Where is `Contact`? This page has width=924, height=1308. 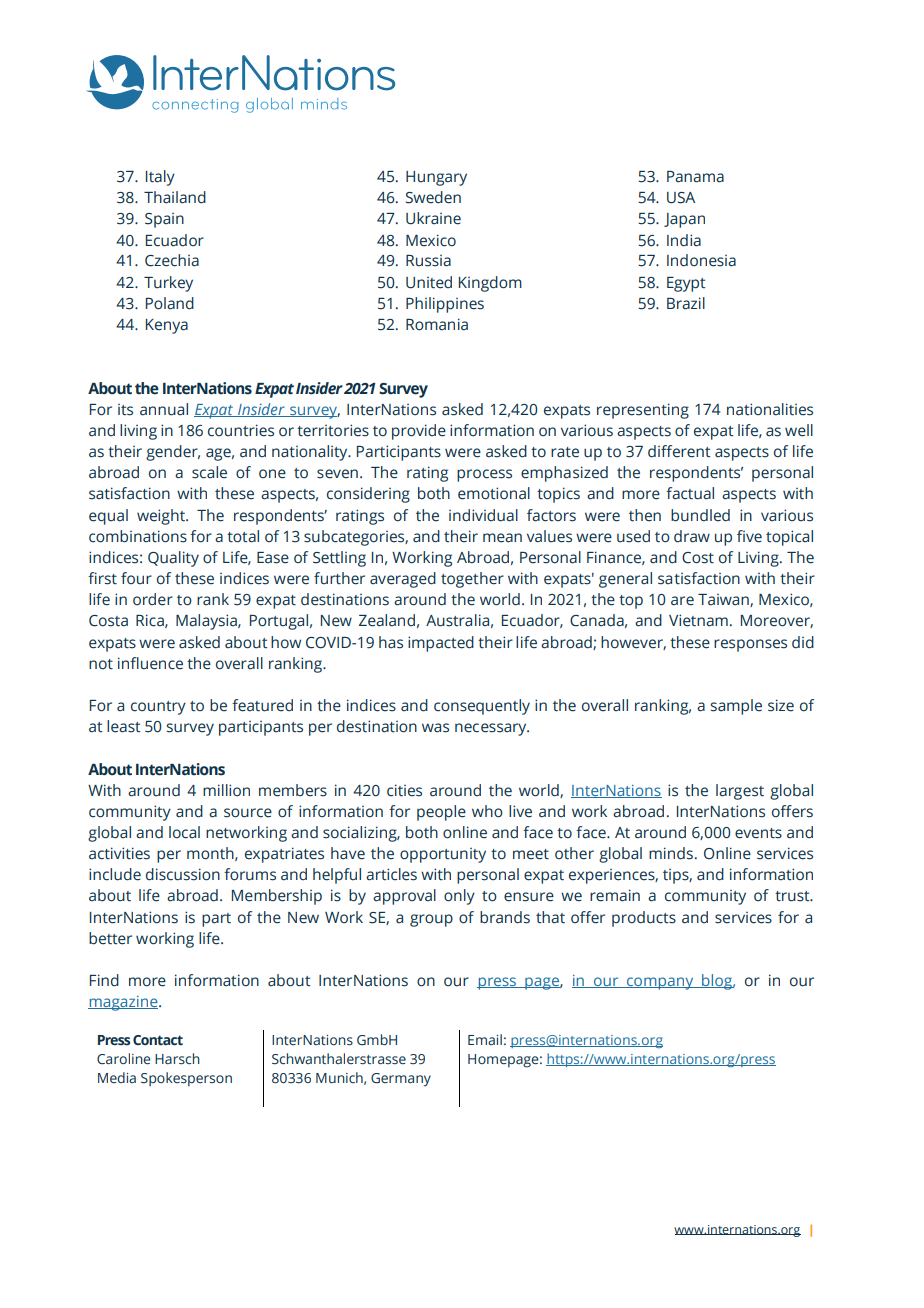 Contact is located at coordinates (158, 1040).
